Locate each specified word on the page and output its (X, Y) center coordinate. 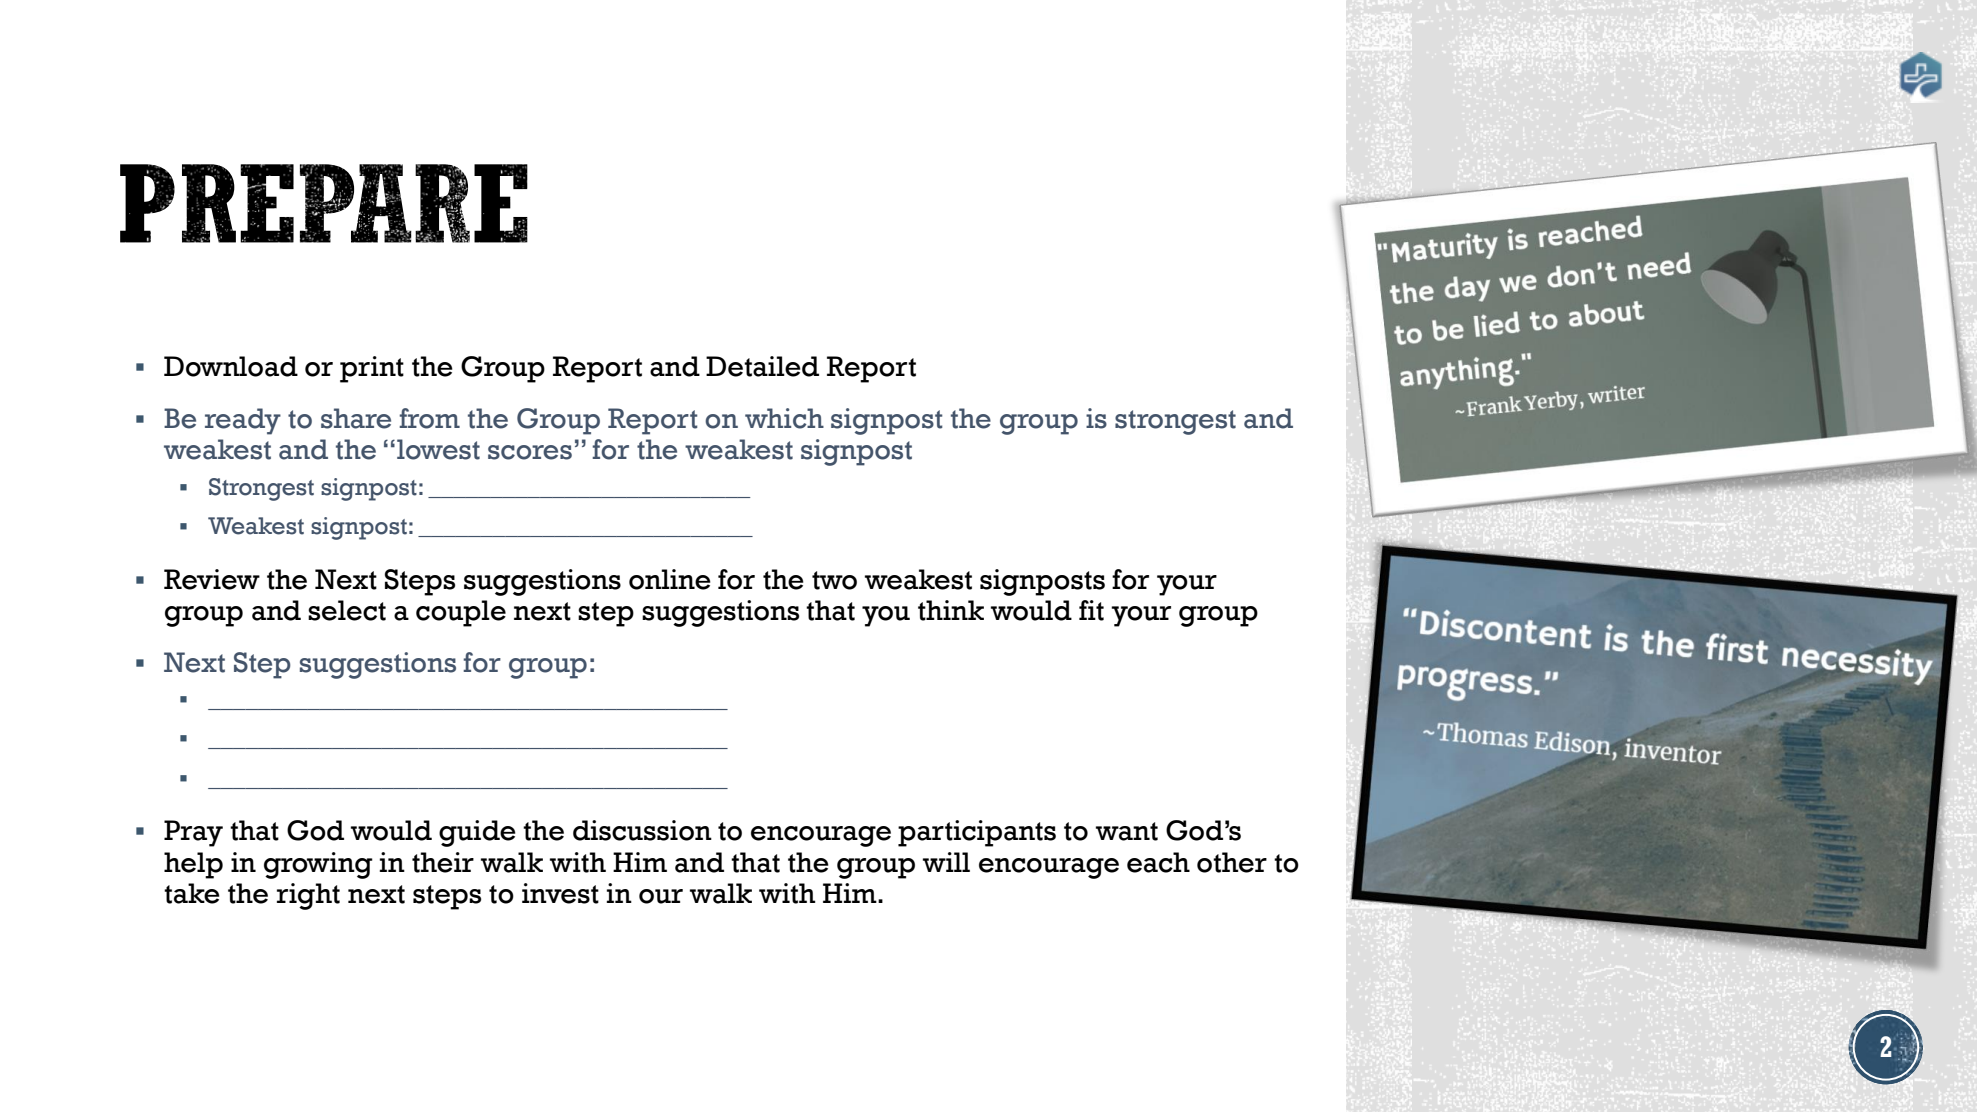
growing (318, 865)
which (784, 418)
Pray (193, 833)
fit (1091, 610)
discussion (642, 830)
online (670, 579)
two (834, 580)
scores (530, 452)
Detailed (762, 366)
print (372, 369)
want (1127, 831)
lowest (438, 449)
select (347, 610)
